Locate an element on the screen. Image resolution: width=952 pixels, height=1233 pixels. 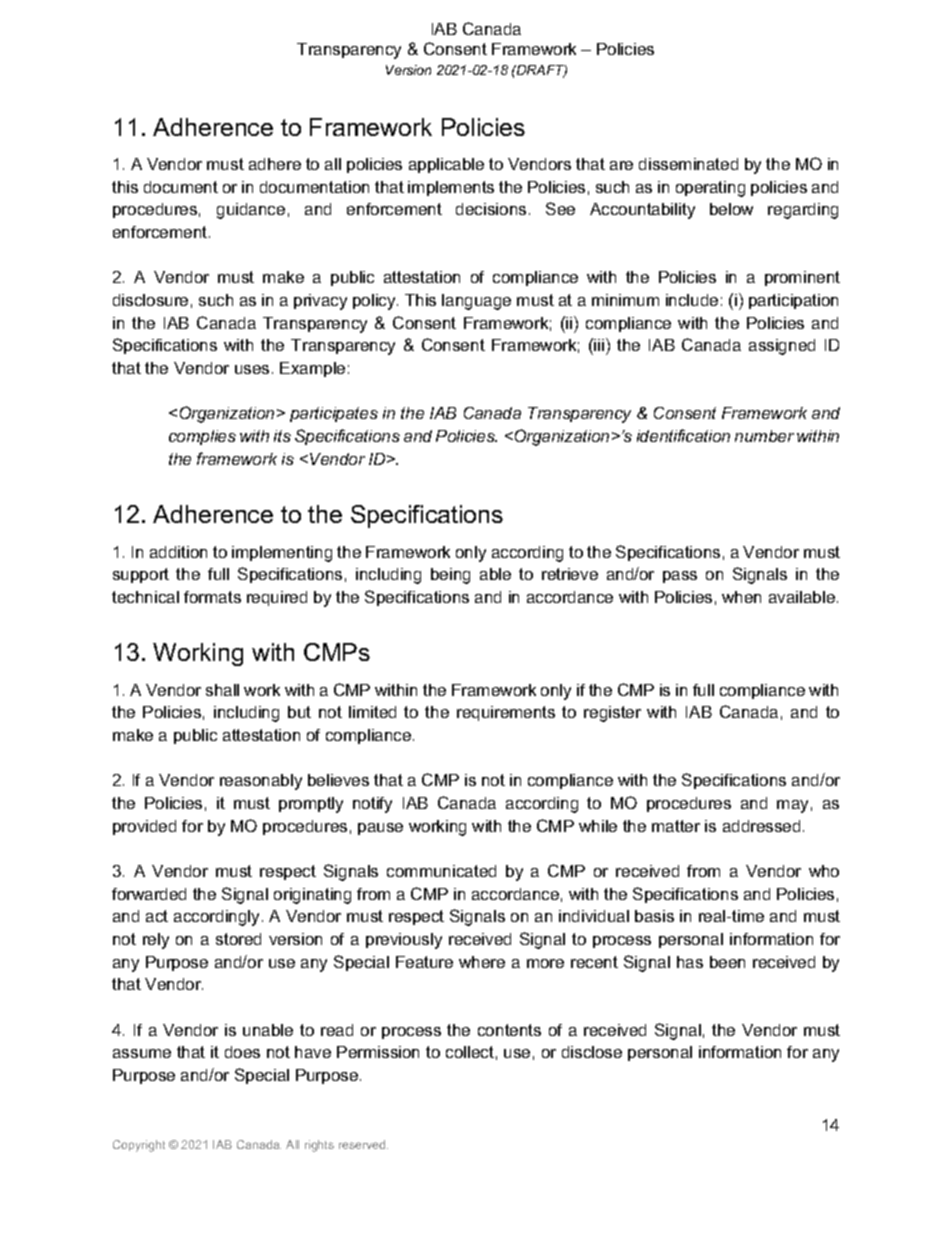
guidance is located at coordinates (251, 211).
